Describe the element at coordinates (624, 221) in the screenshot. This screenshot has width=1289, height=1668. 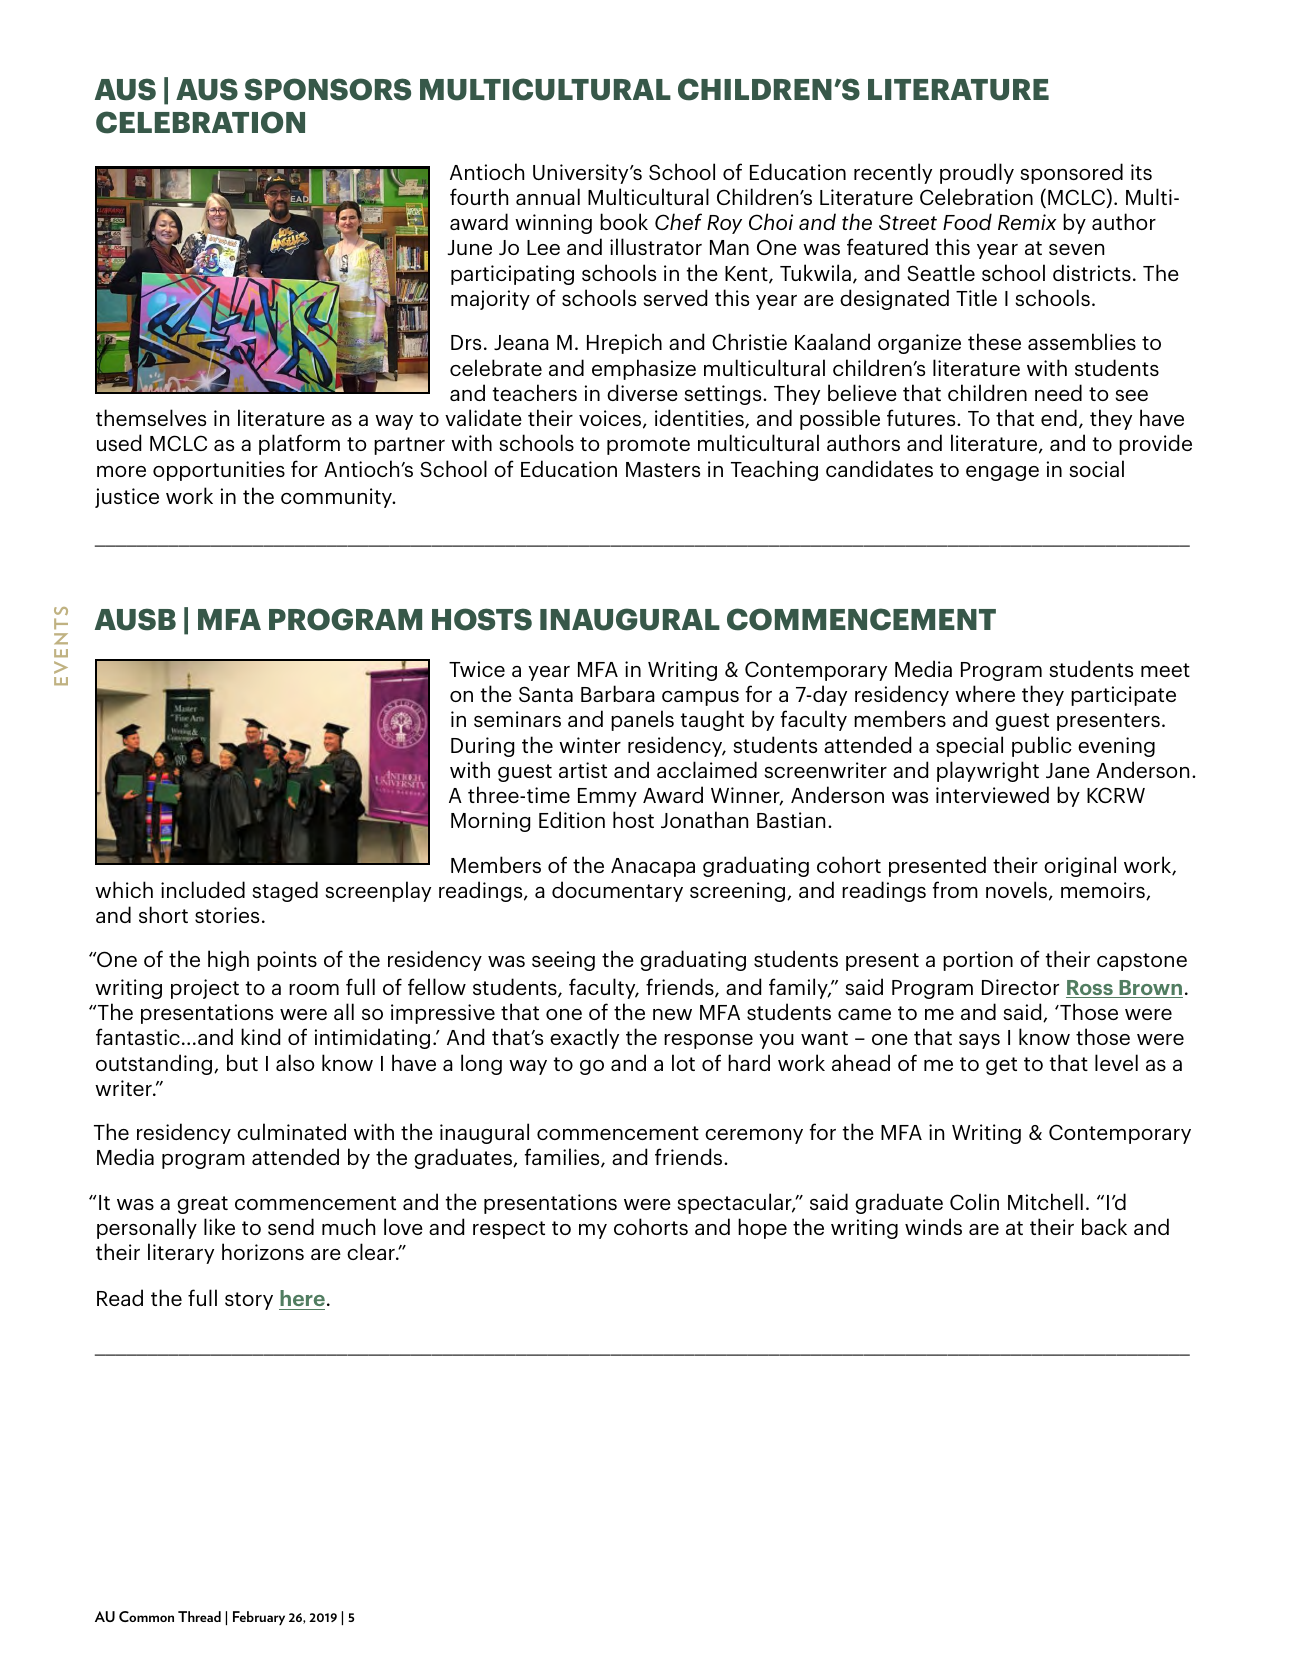
I see `book` at that location.
